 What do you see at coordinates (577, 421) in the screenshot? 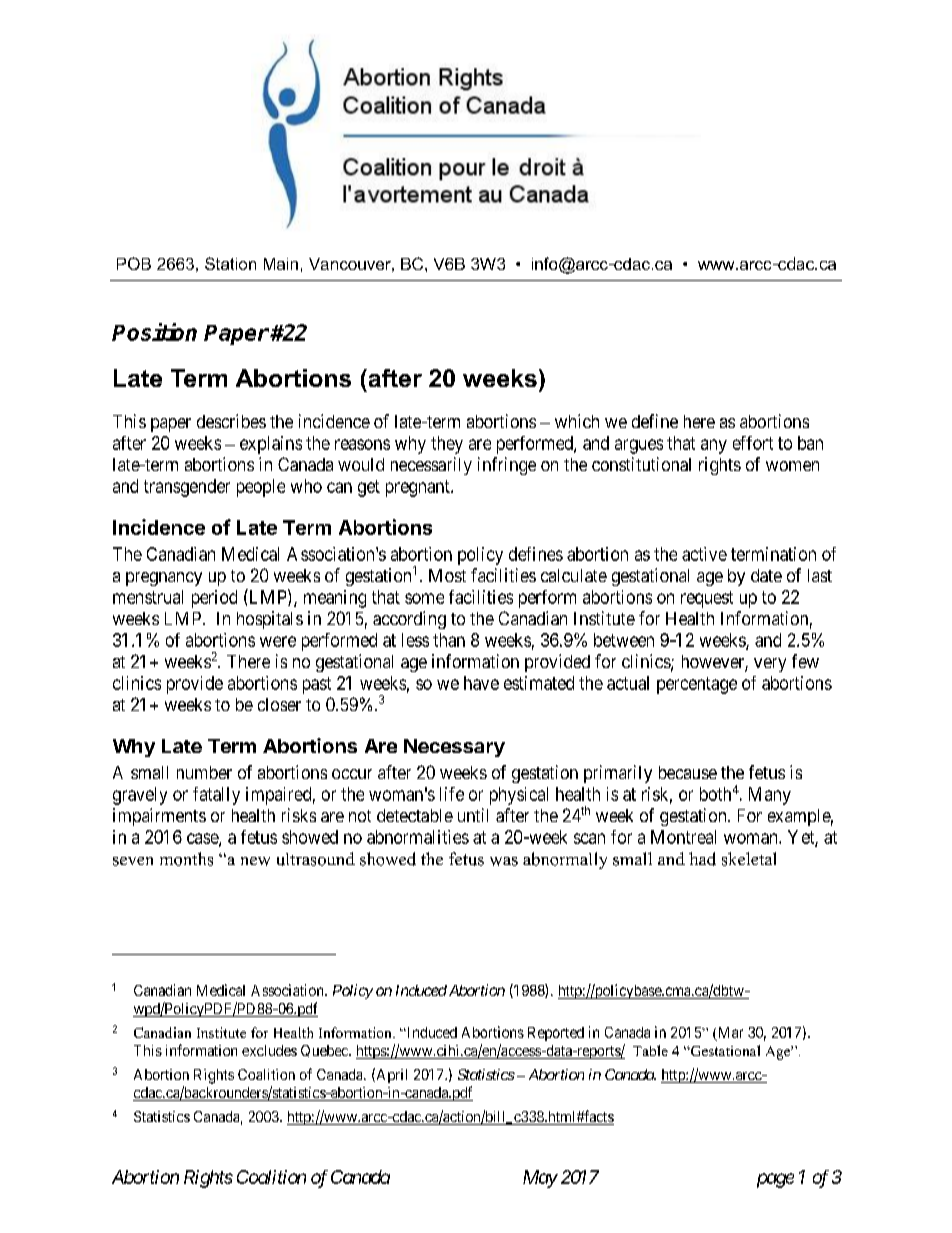
I see `which` at bounding box center [577, 421].
